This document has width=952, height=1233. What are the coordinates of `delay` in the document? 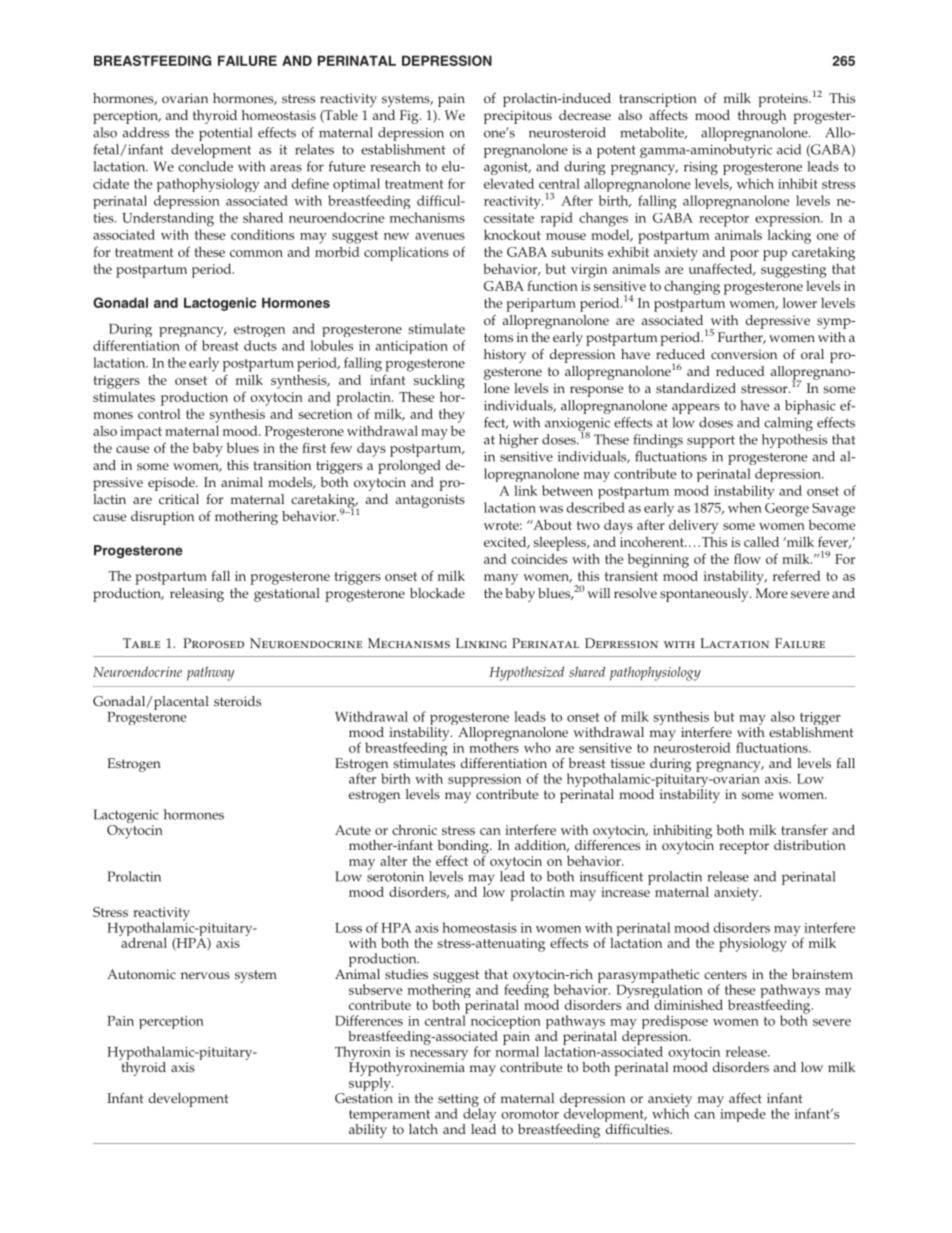 It's located at (479, 1115).
